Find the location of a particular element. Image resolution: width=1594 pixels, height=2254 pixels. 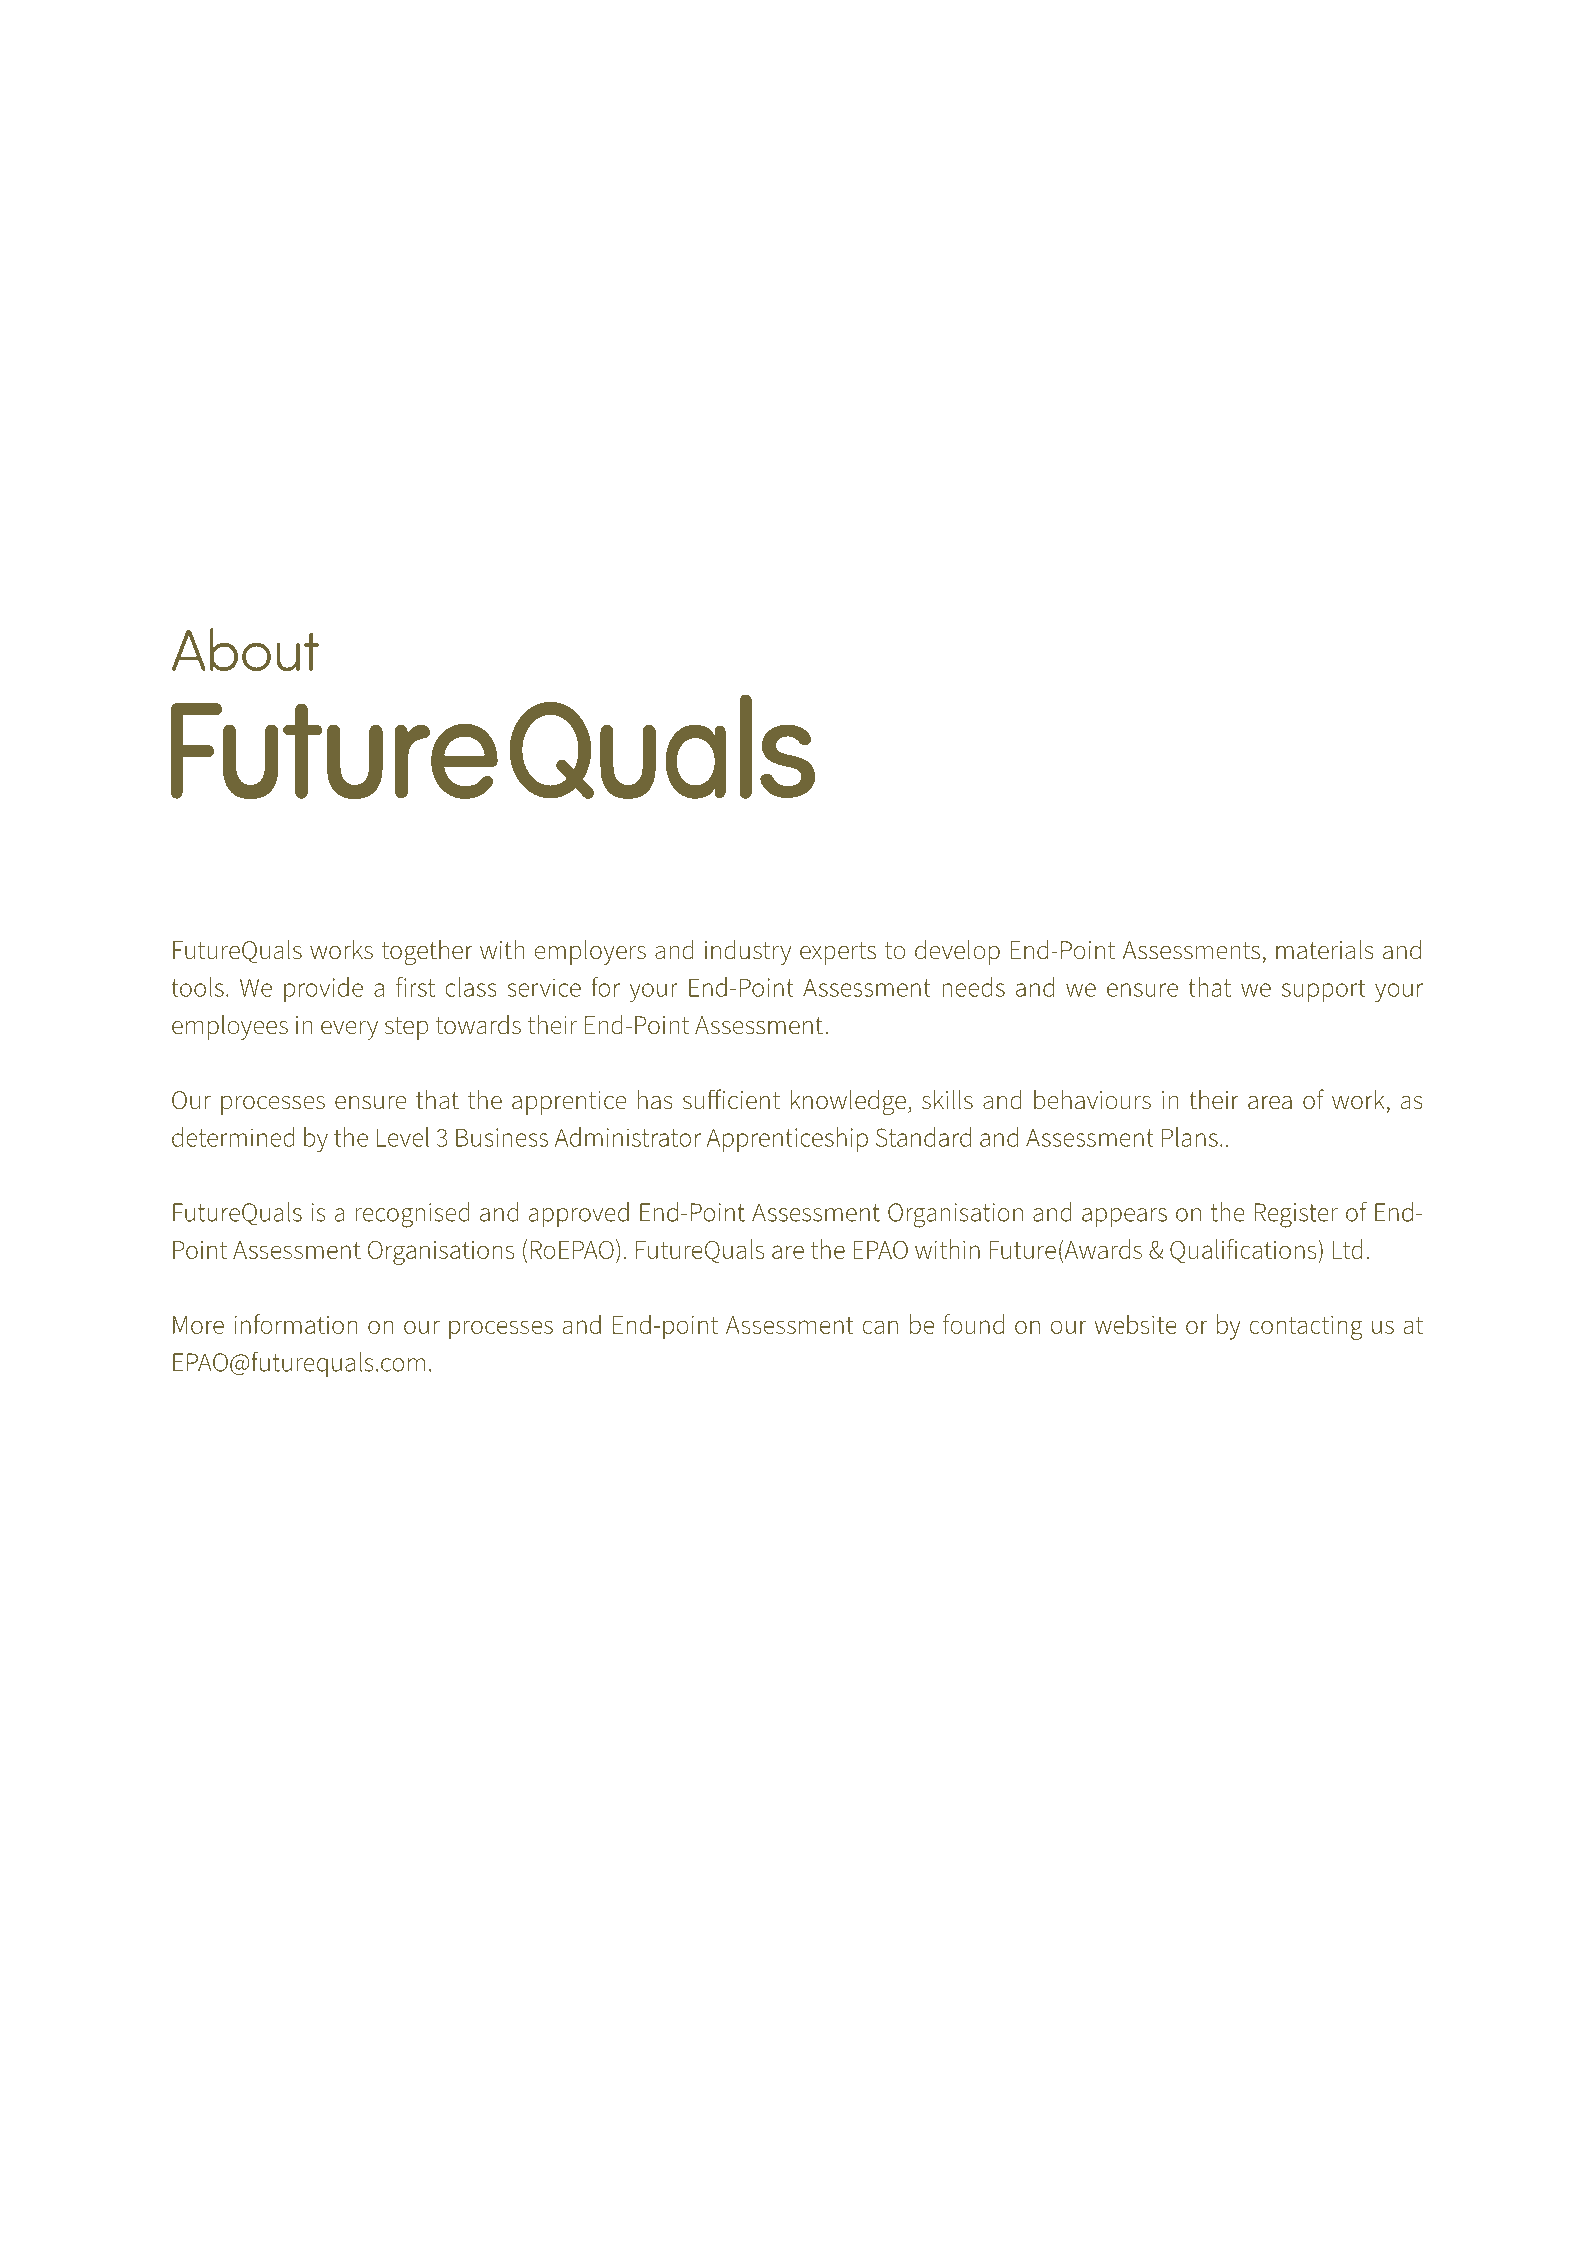

can is located at coordinates (880, 1327).
